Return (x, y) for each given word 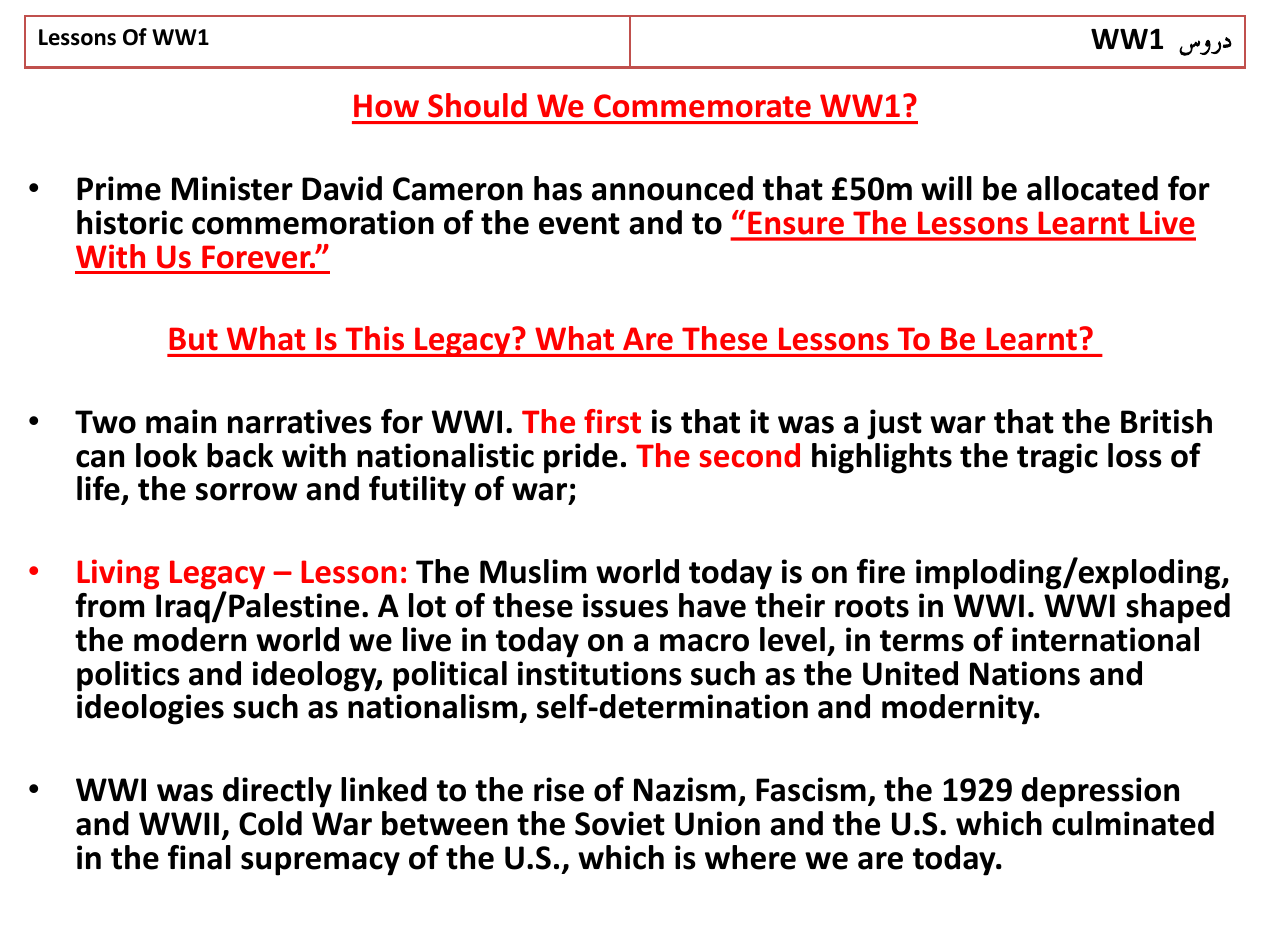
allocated (1092, 188)
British (1166, 421)
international (1105, 639)
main (181, 421)
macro (704, 643)
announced (672, 188)
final (199, 857)
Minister (232, 188)
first (612, 421)
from (109, 605)
